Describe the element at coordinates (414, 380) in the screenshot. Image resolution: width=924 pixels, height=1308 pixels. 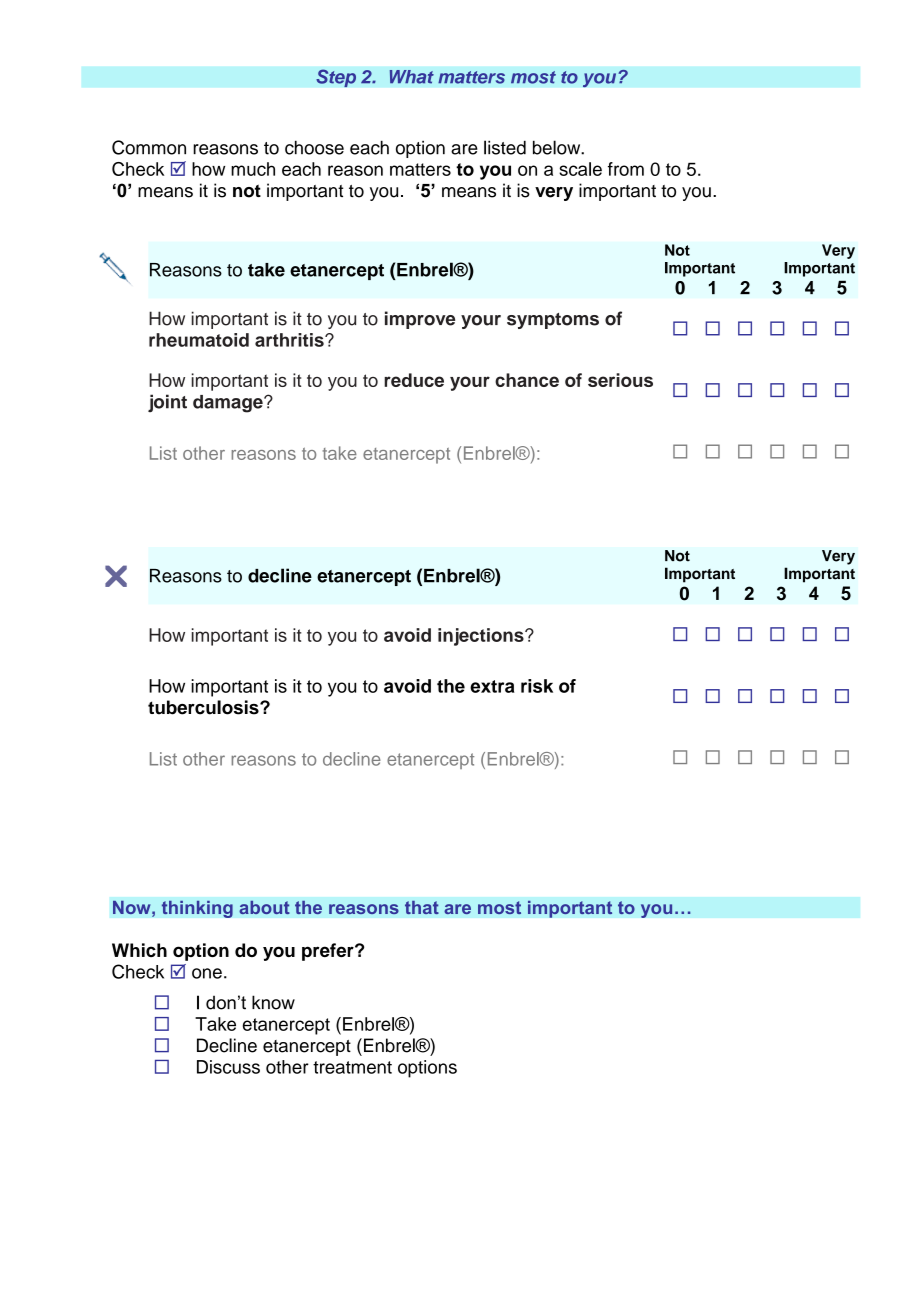
I see `reduce` at that location.
